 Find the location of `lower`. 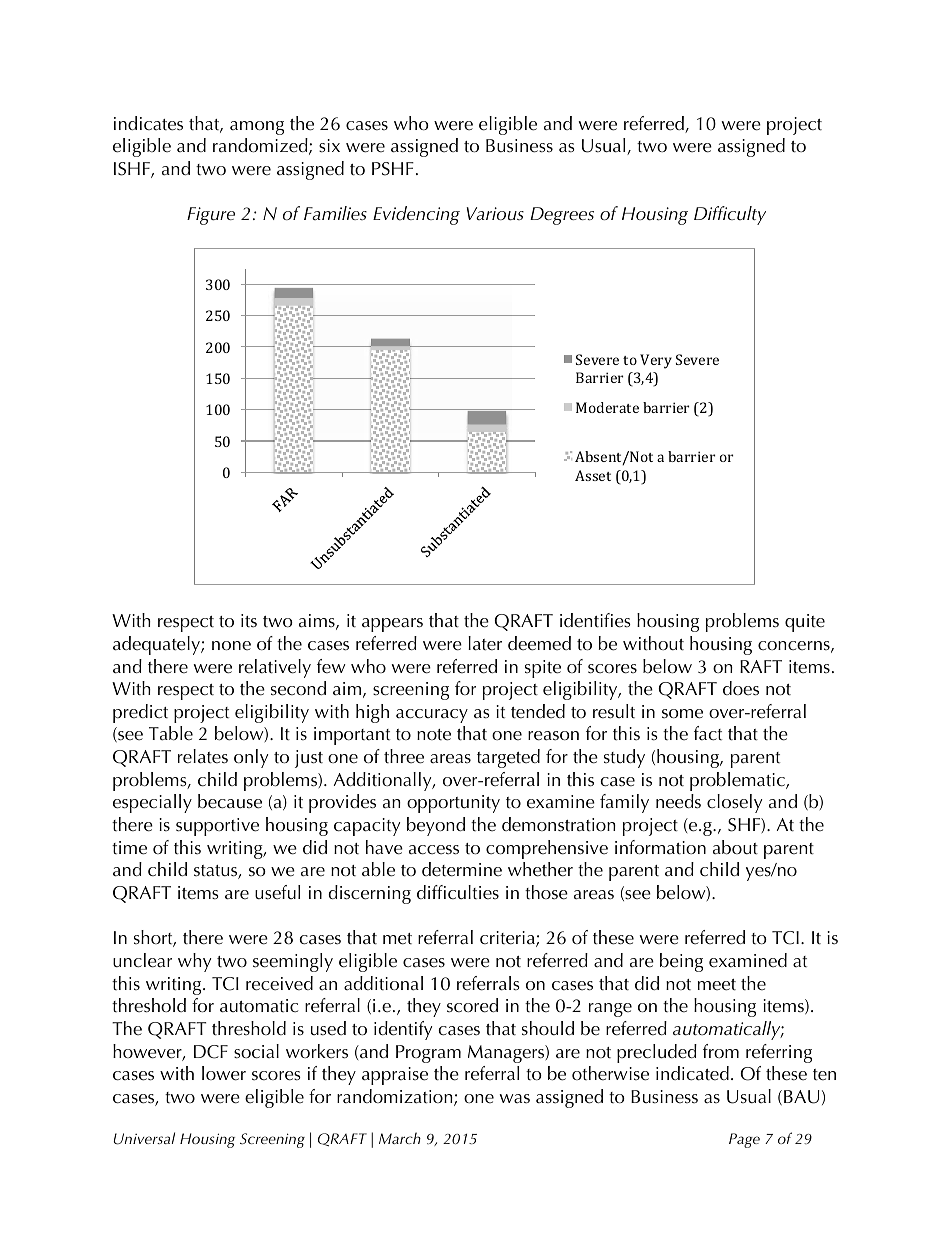

lower is located at coordinates (224, 1073).
